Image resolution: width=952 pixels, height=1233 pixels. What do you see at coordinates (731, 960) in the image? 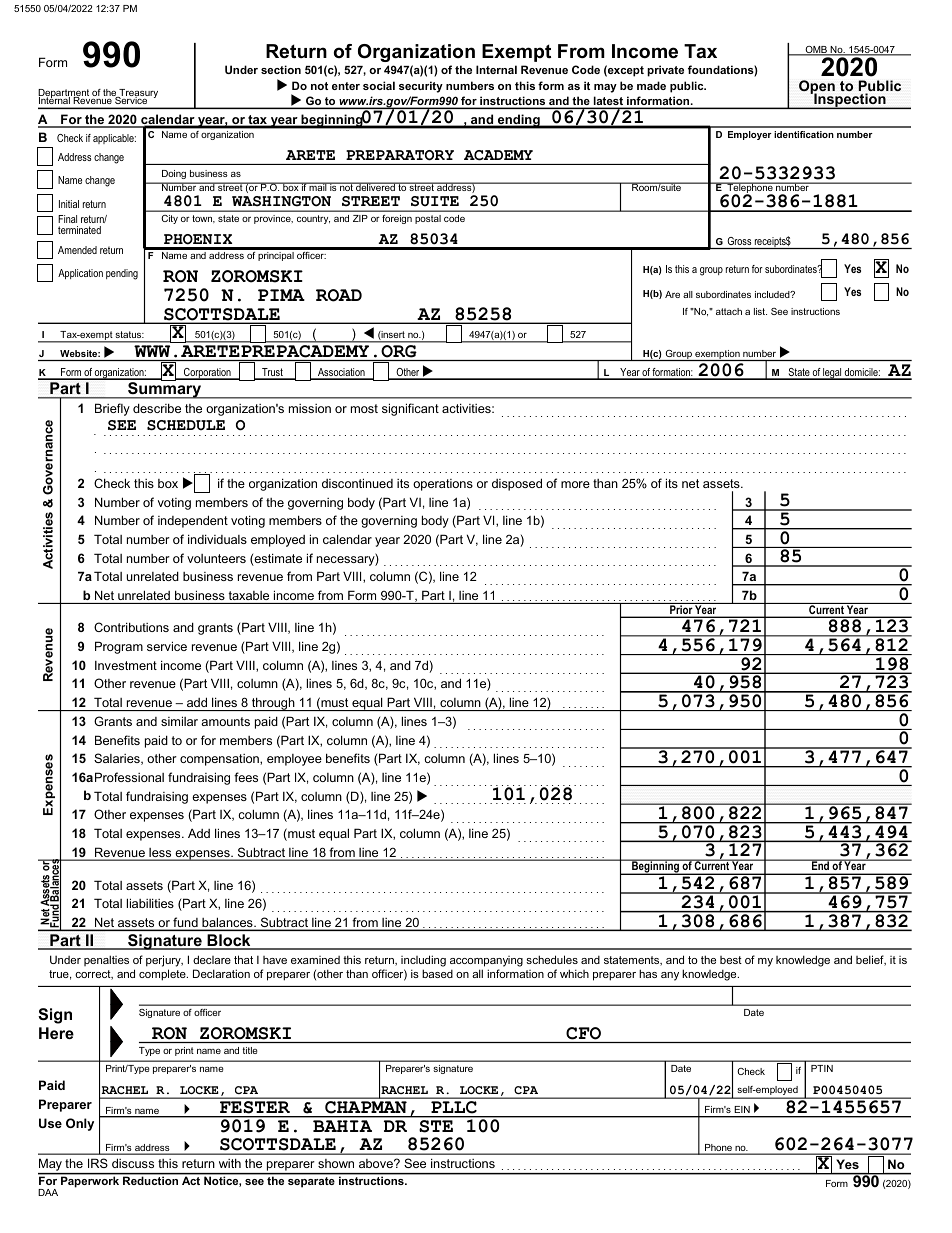
I see `best` at bounding box center [731, 960].
